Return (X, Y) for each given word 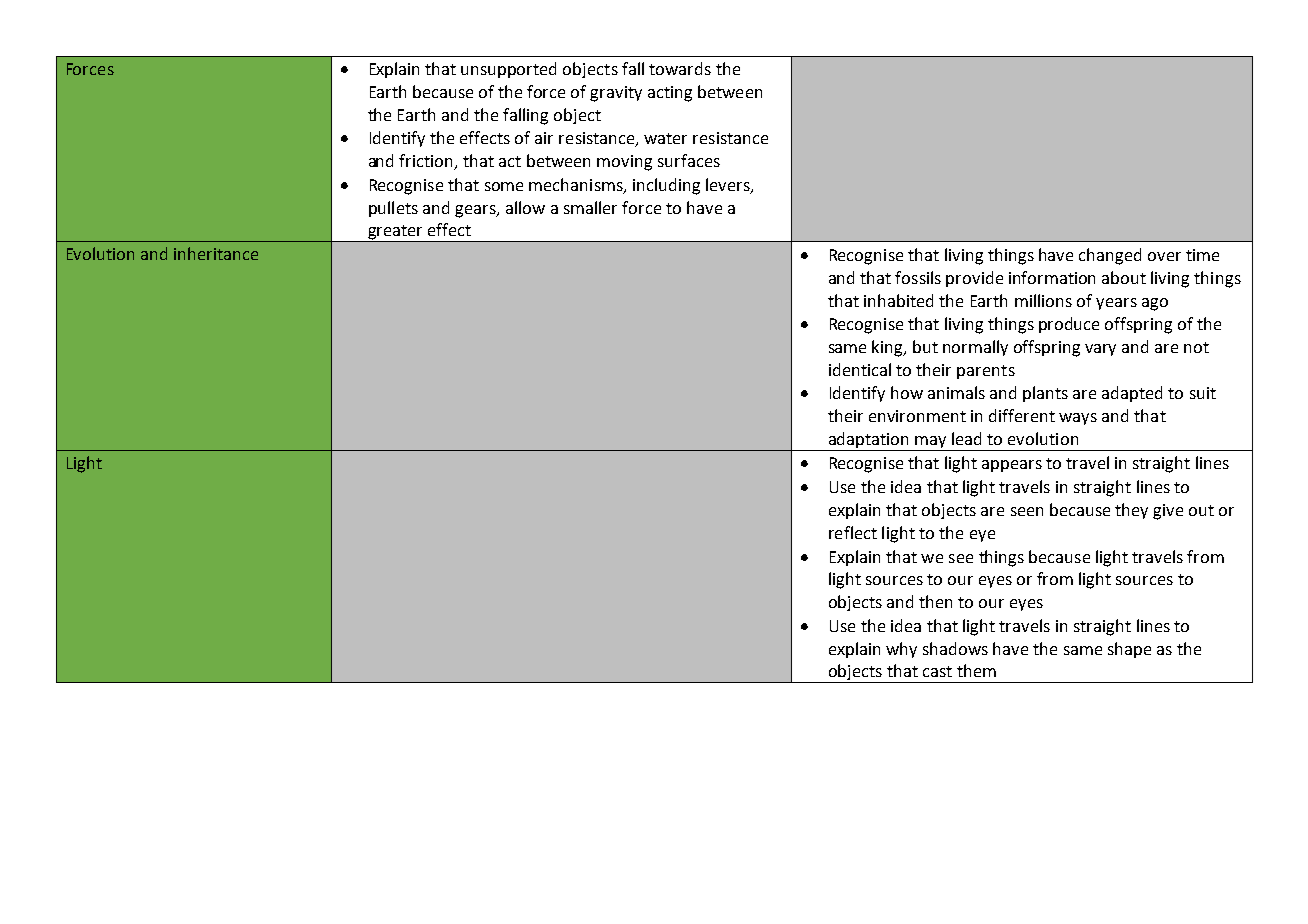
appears (1012, 466)
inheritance (216, 253)
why (901, 650)
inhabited (898, 300)
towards (680, 68)
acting (670, 94)
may (931, 443)
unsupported (508, 70)
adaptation (868, 441)
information (1052, 277)
